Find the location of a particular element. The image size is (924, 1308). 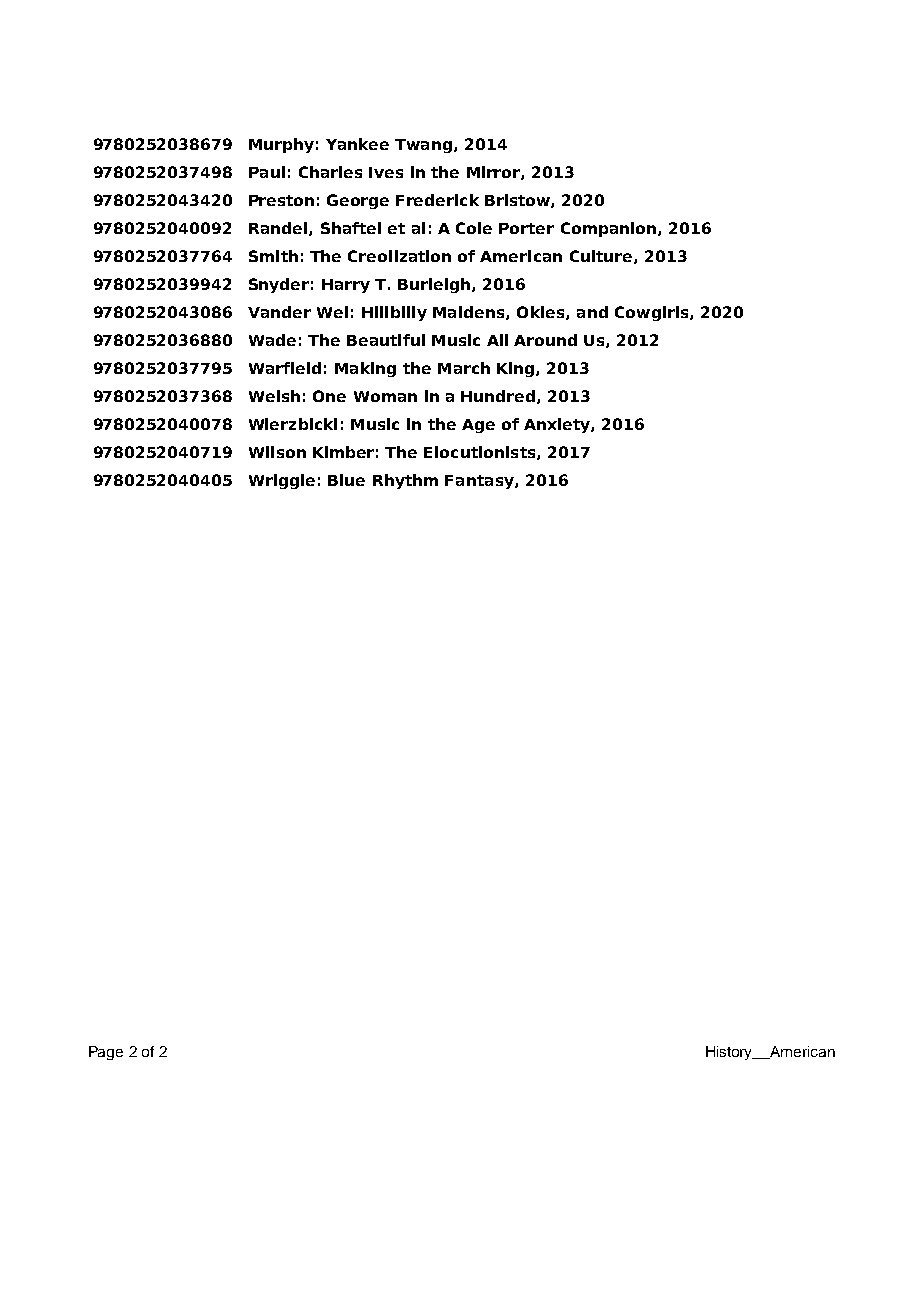

Paul is located at coordinates (267, 172).
